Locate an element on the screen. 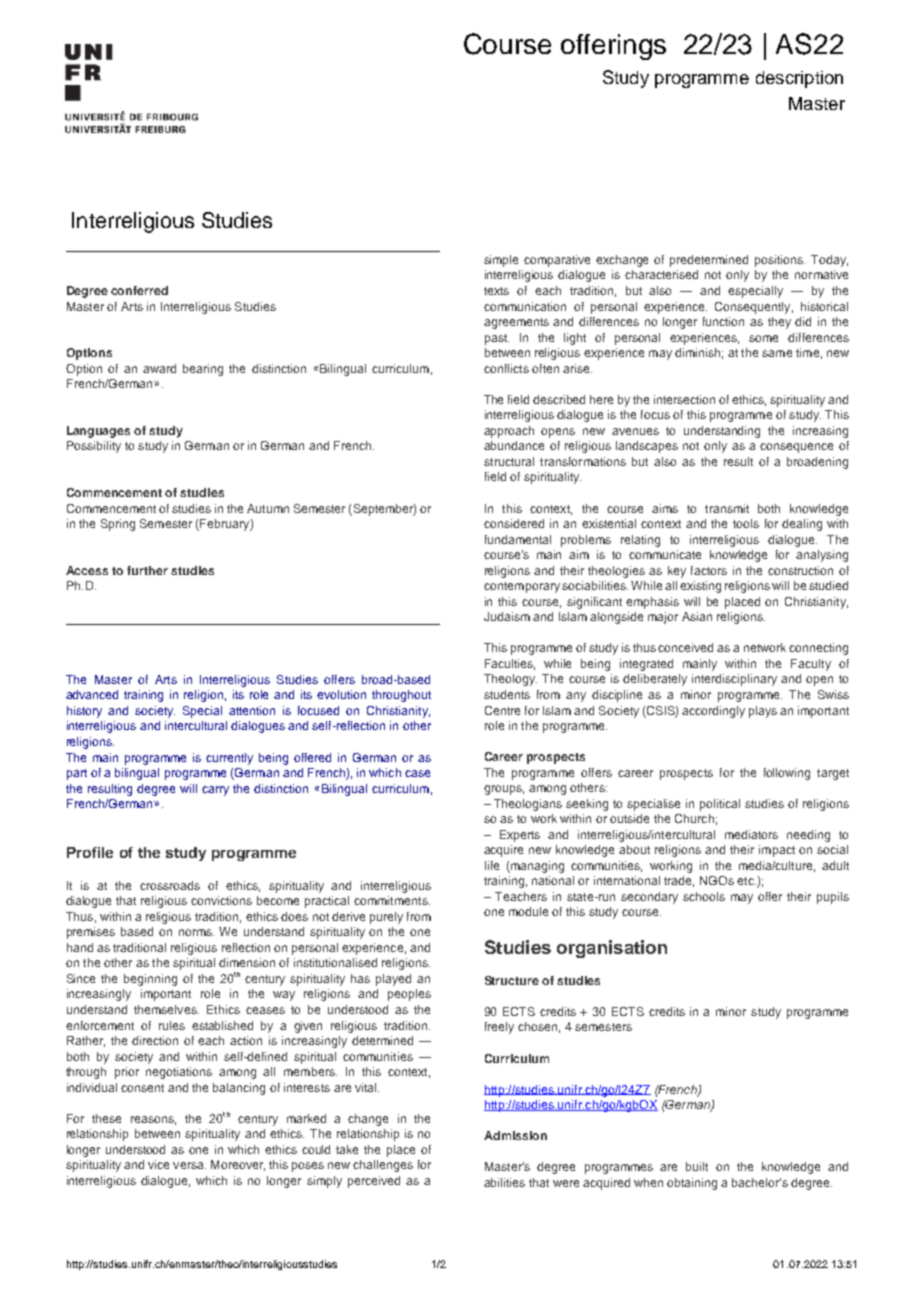  Judaism is located at coordinates (507, 616).
